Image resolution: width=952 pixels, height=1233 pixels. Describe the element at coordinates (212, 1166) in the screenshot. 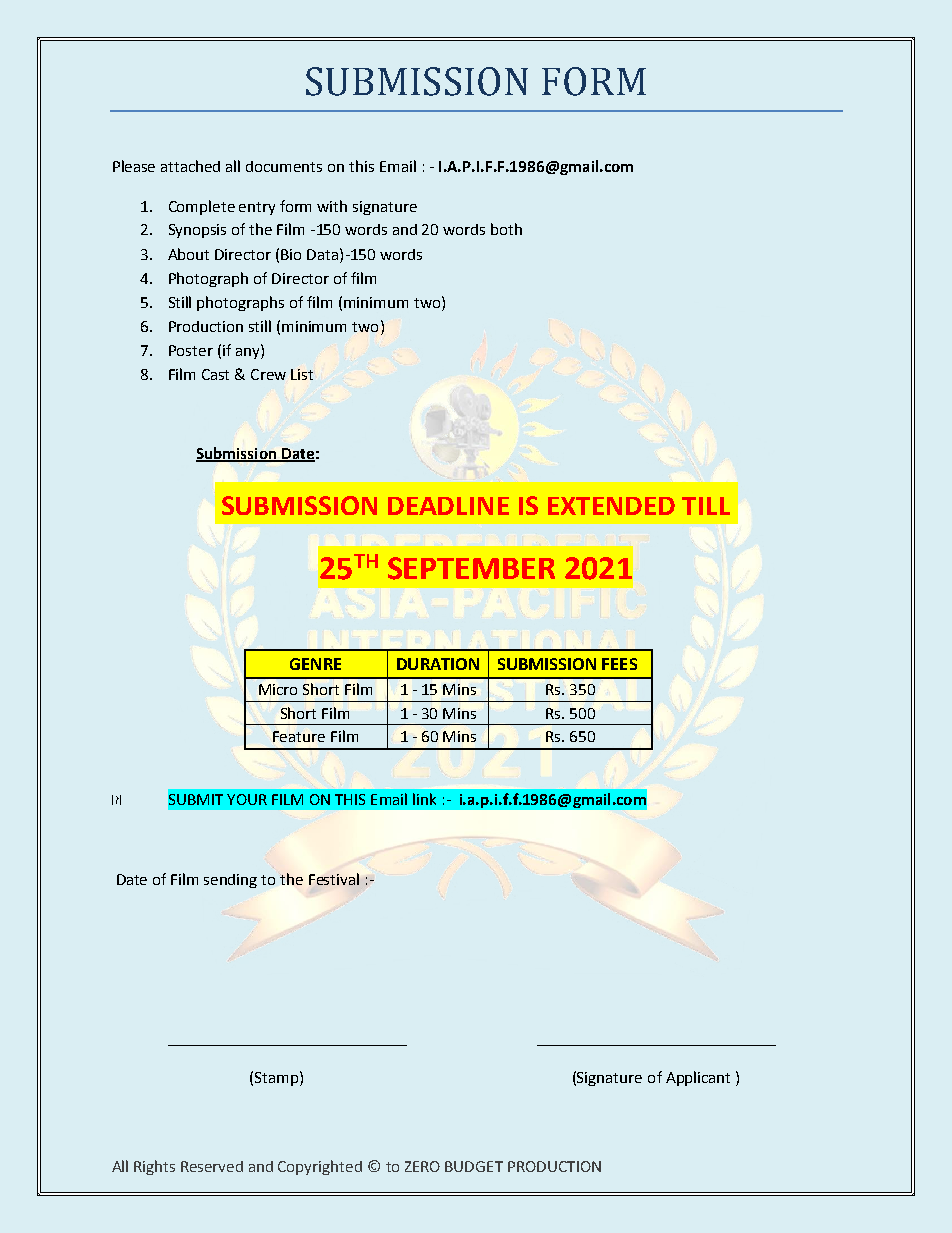

I see `Reserved` at that location.
